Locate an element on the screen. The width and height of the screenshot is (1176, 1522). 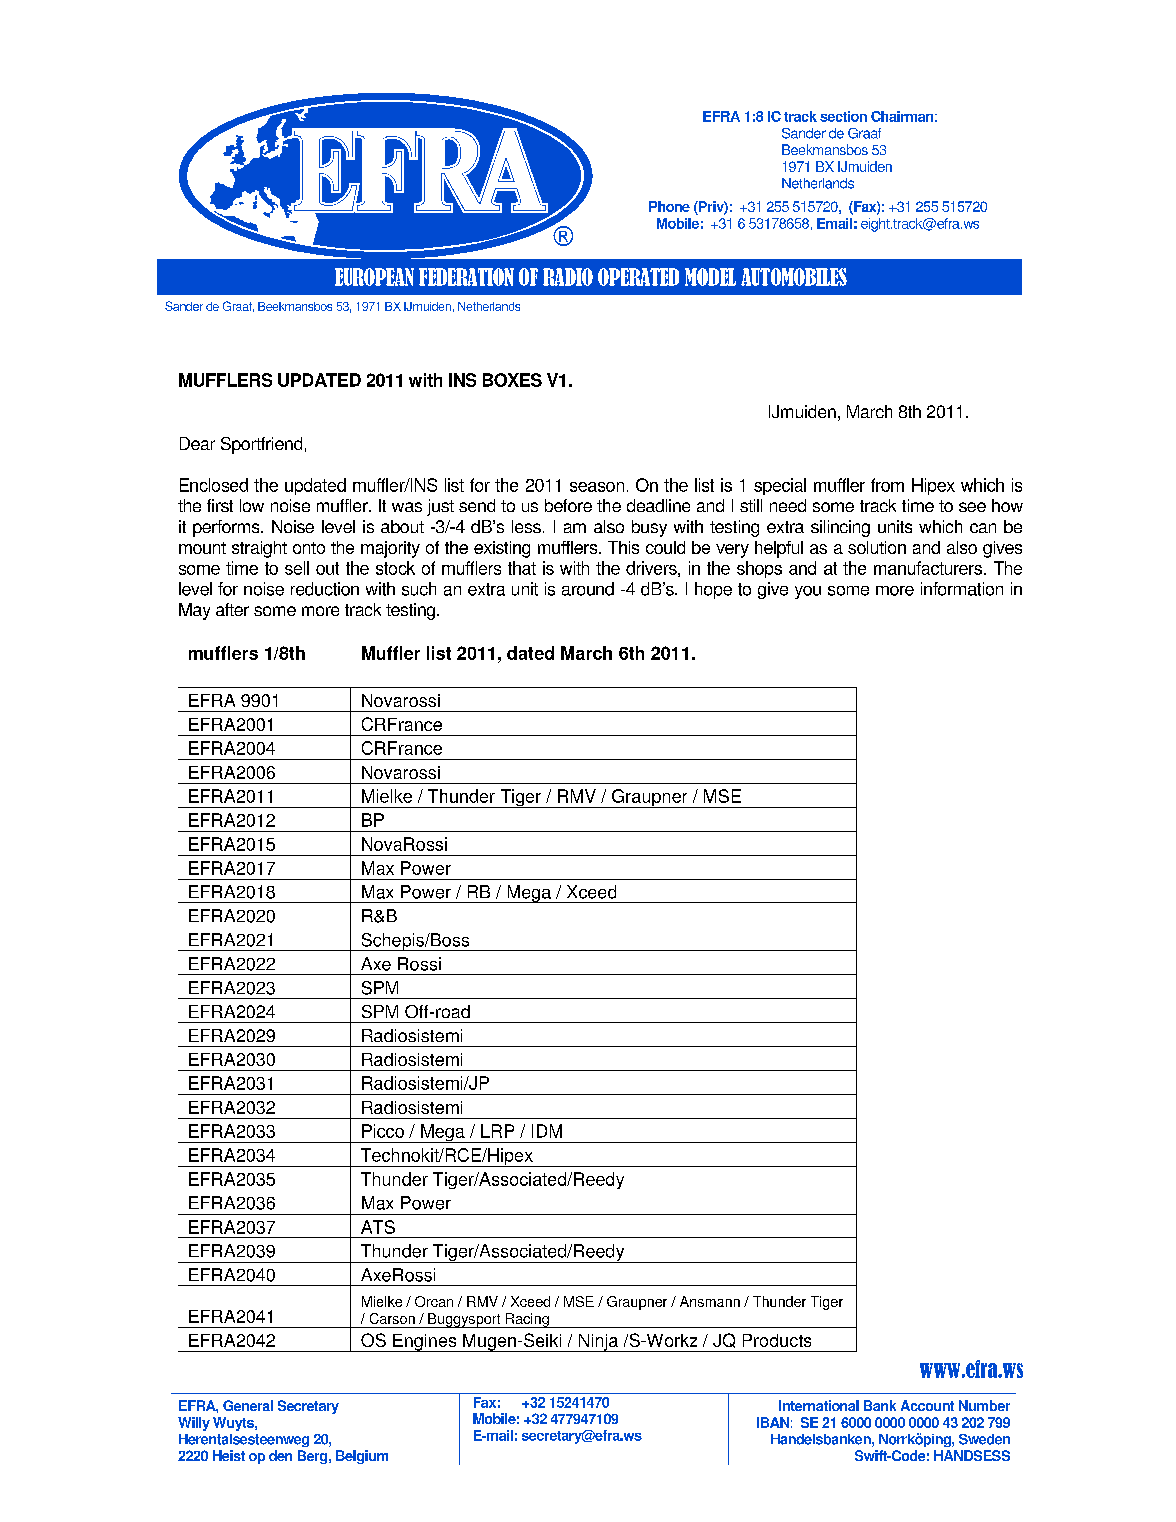
General is located at coordinates (248, 1405).
